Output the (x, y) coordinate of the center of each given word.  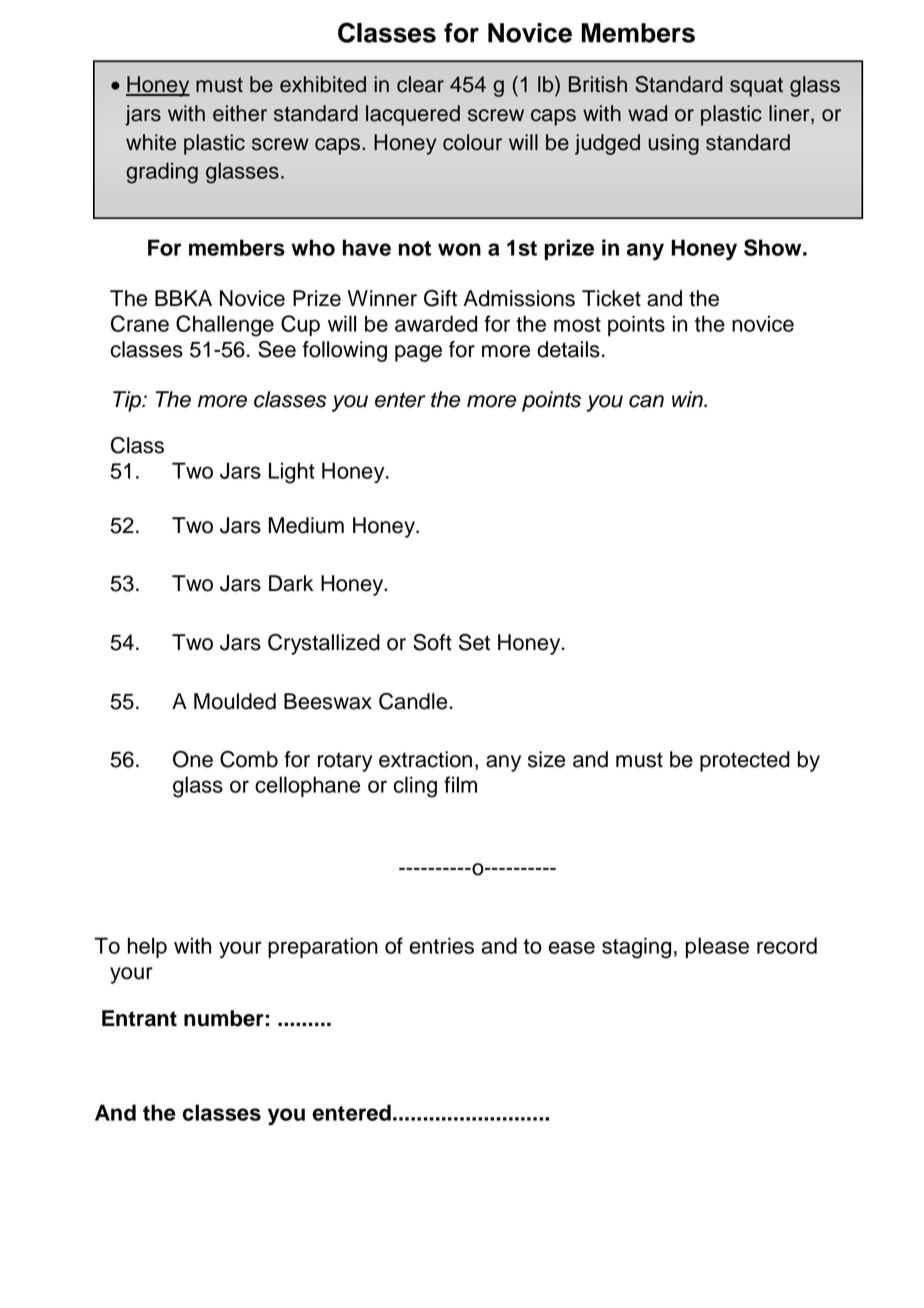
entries (442, 945)
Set (474, 642)
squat (756, 87)
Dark (291, 583)
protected (745, 761)
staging (636, 948)
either (240, 113)
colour (472, 142)
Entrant (139, 1018)
